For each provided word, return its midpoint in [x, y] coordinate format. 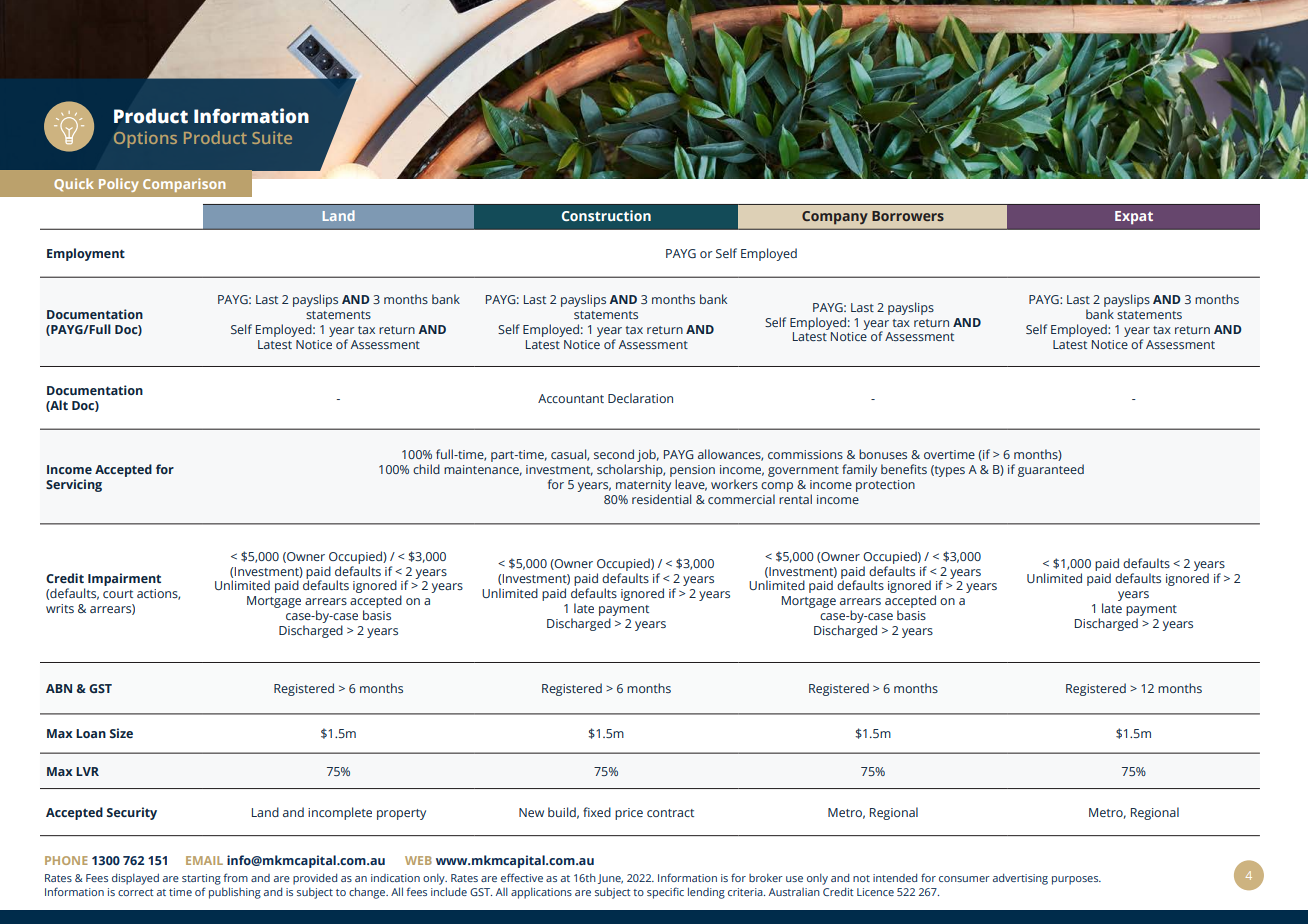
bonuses [883, 454]
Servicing [74, 485]
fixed [597, 812]
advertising [1020, 879]
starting [201, 881]
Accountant [571, 398]
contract [670, 813]
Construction [606, 215]
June [610, 879]
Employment [86, 254]
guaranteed [1051, 470]
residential [661, 499]
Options [145, 139]
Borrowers [908, 216]
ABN [59, 688]
